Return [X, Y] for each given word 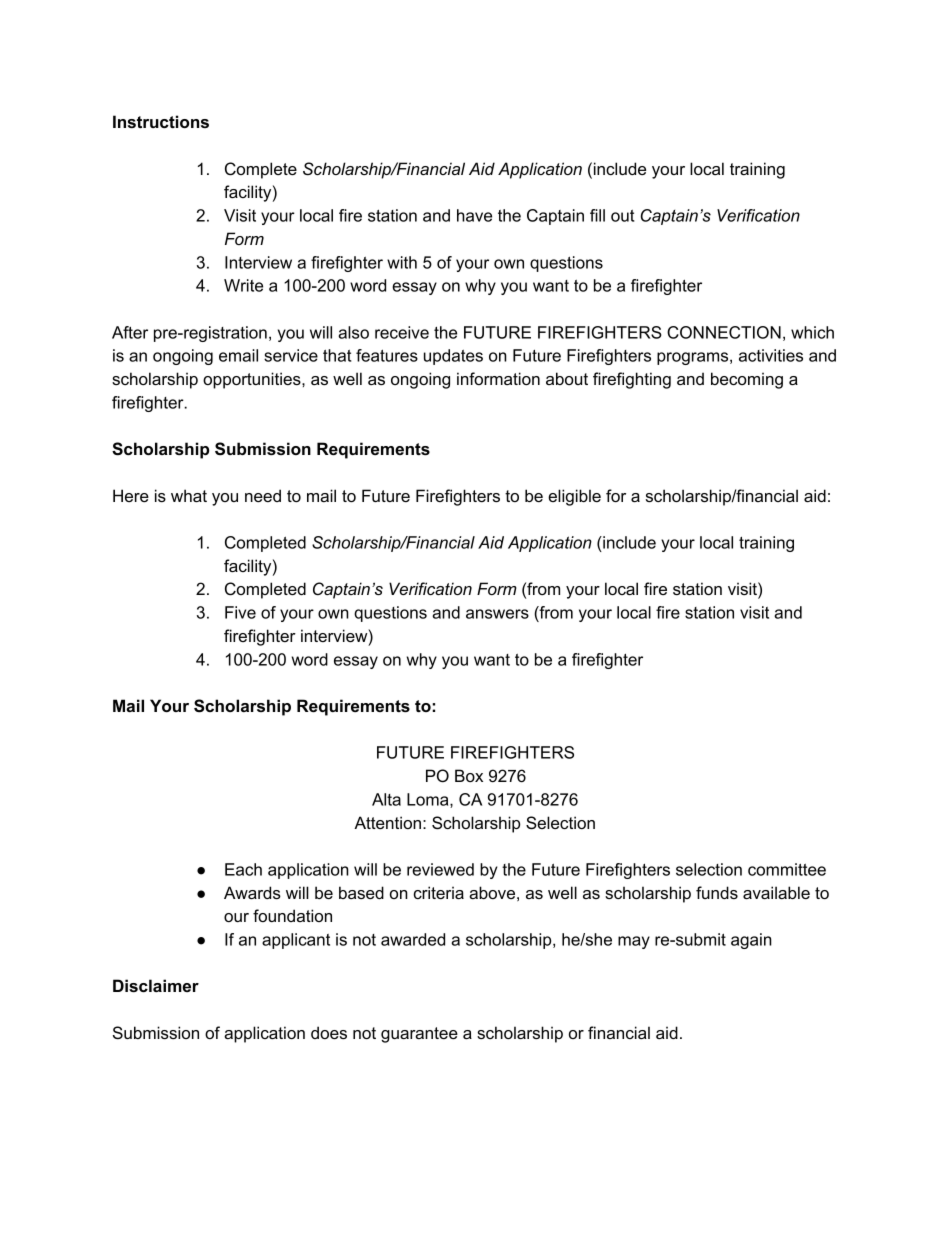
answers [497, 614]
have [474, 215]
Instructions [161, 121]
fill [597, 215]
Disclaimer [156, 985]
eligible [574, 497]
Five [240, 612]
